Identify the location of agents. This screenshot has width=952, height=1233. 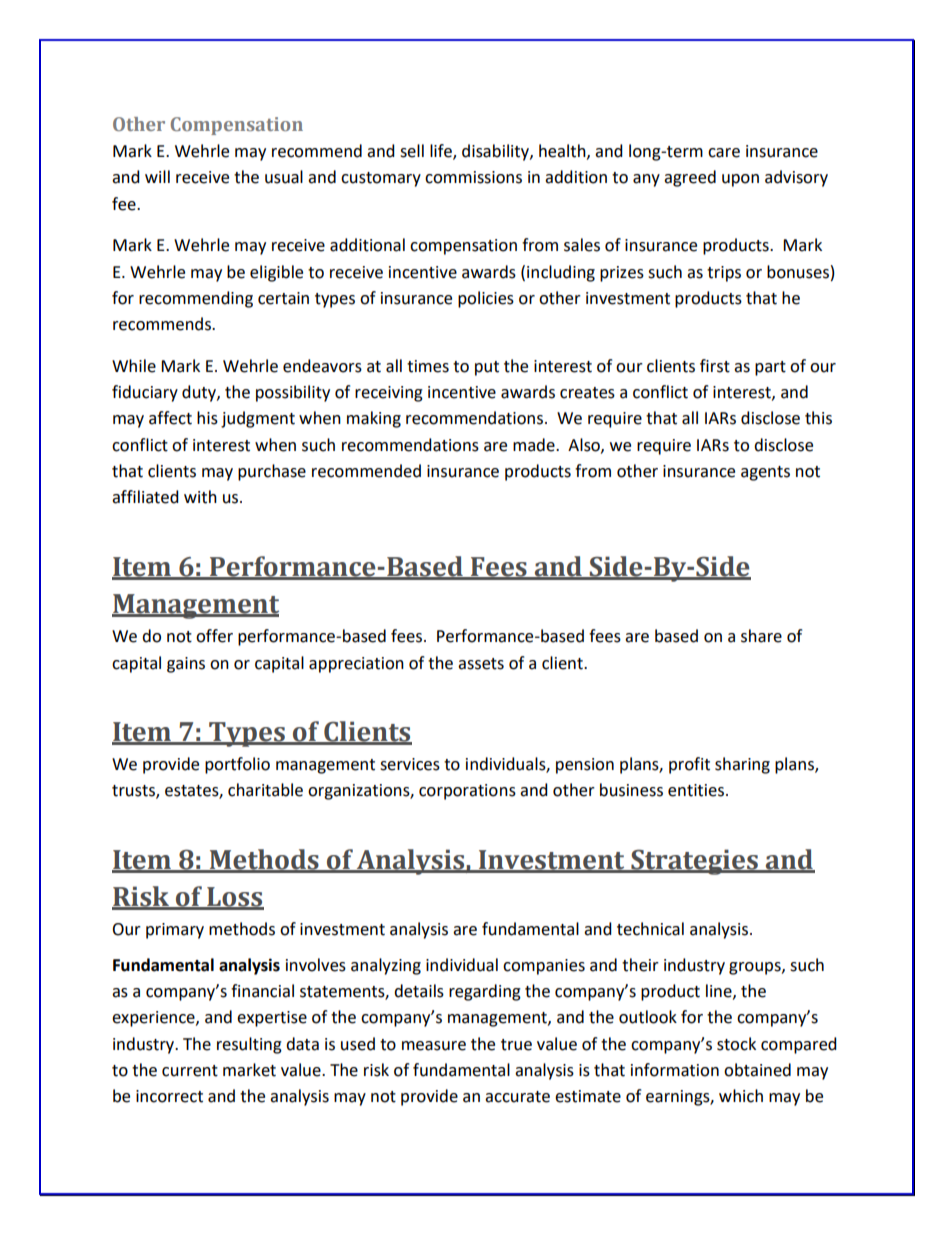
(765, 473).
